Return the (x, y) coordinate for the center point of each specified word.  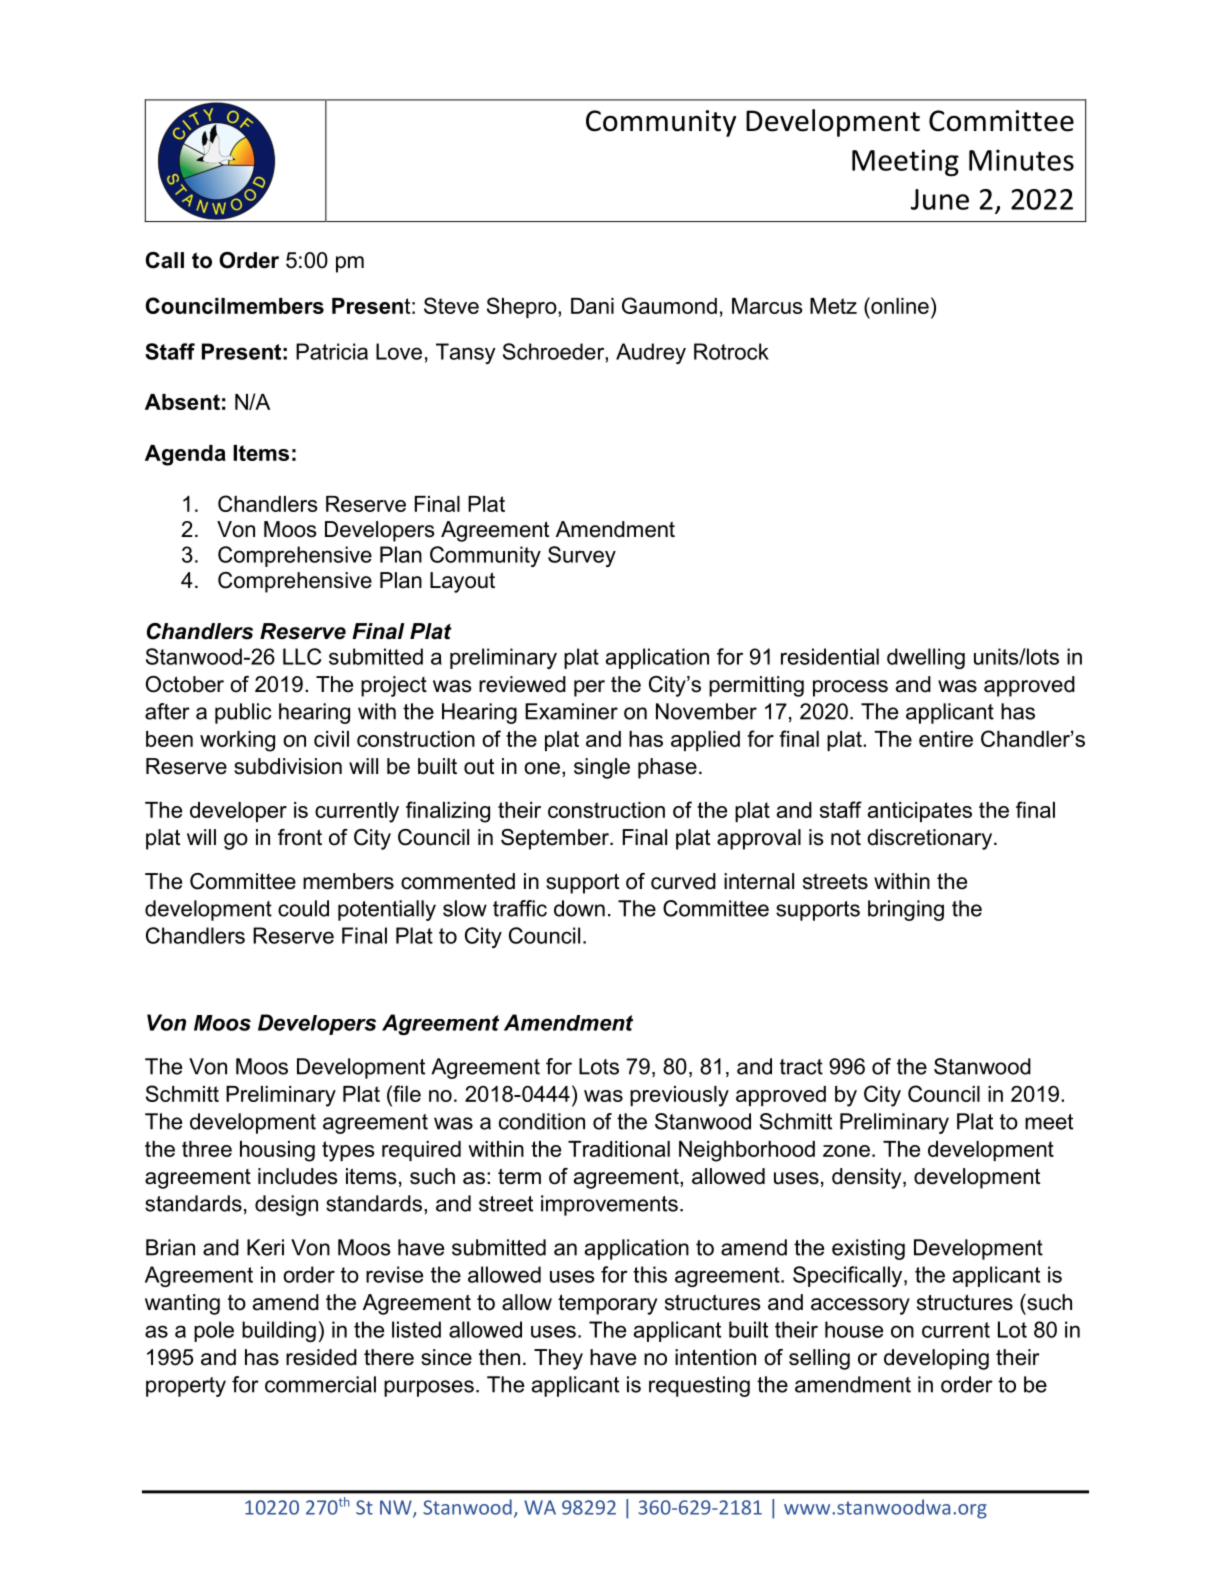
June (940, 199)
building (279, 1331)
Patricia (332, 351)
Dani (592, 306)
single (602, 768)
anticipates (920, 812)
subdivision (288, 766)
